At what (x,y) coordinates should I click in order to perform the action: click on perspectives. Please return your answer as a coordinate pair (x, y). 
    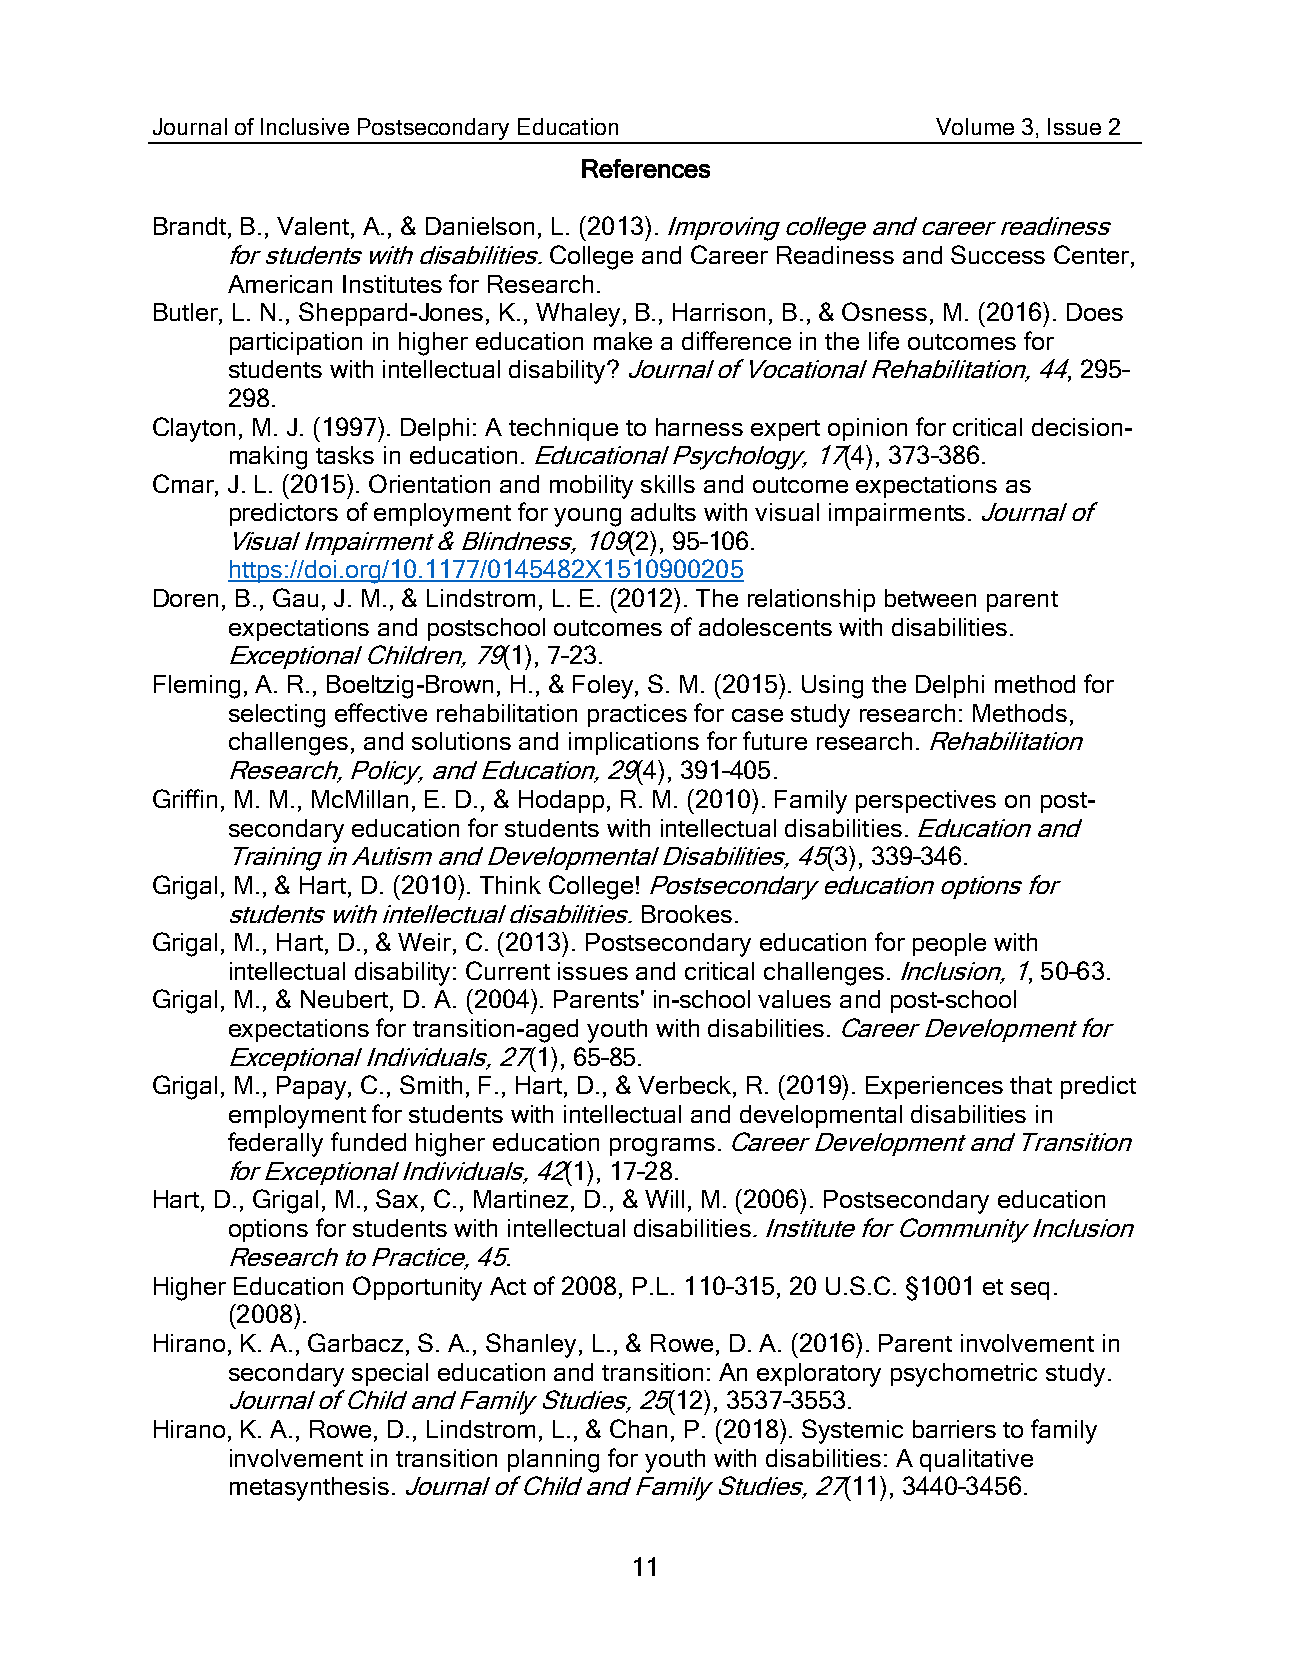
    Looking at the image, I should click on (926, 801).
